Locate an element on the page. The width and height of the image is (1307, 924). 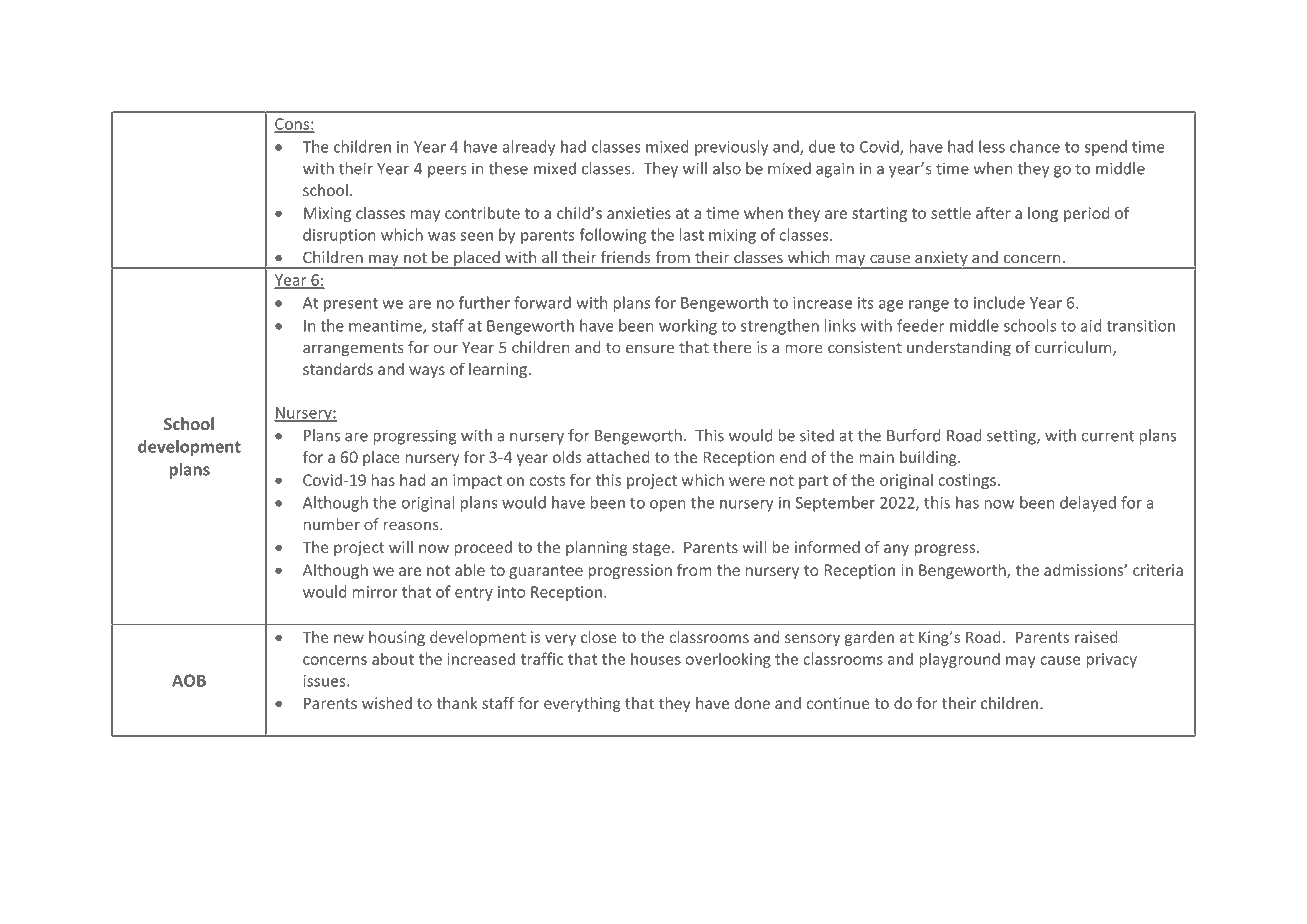
delayed is located at coordinates (1088, 504).
